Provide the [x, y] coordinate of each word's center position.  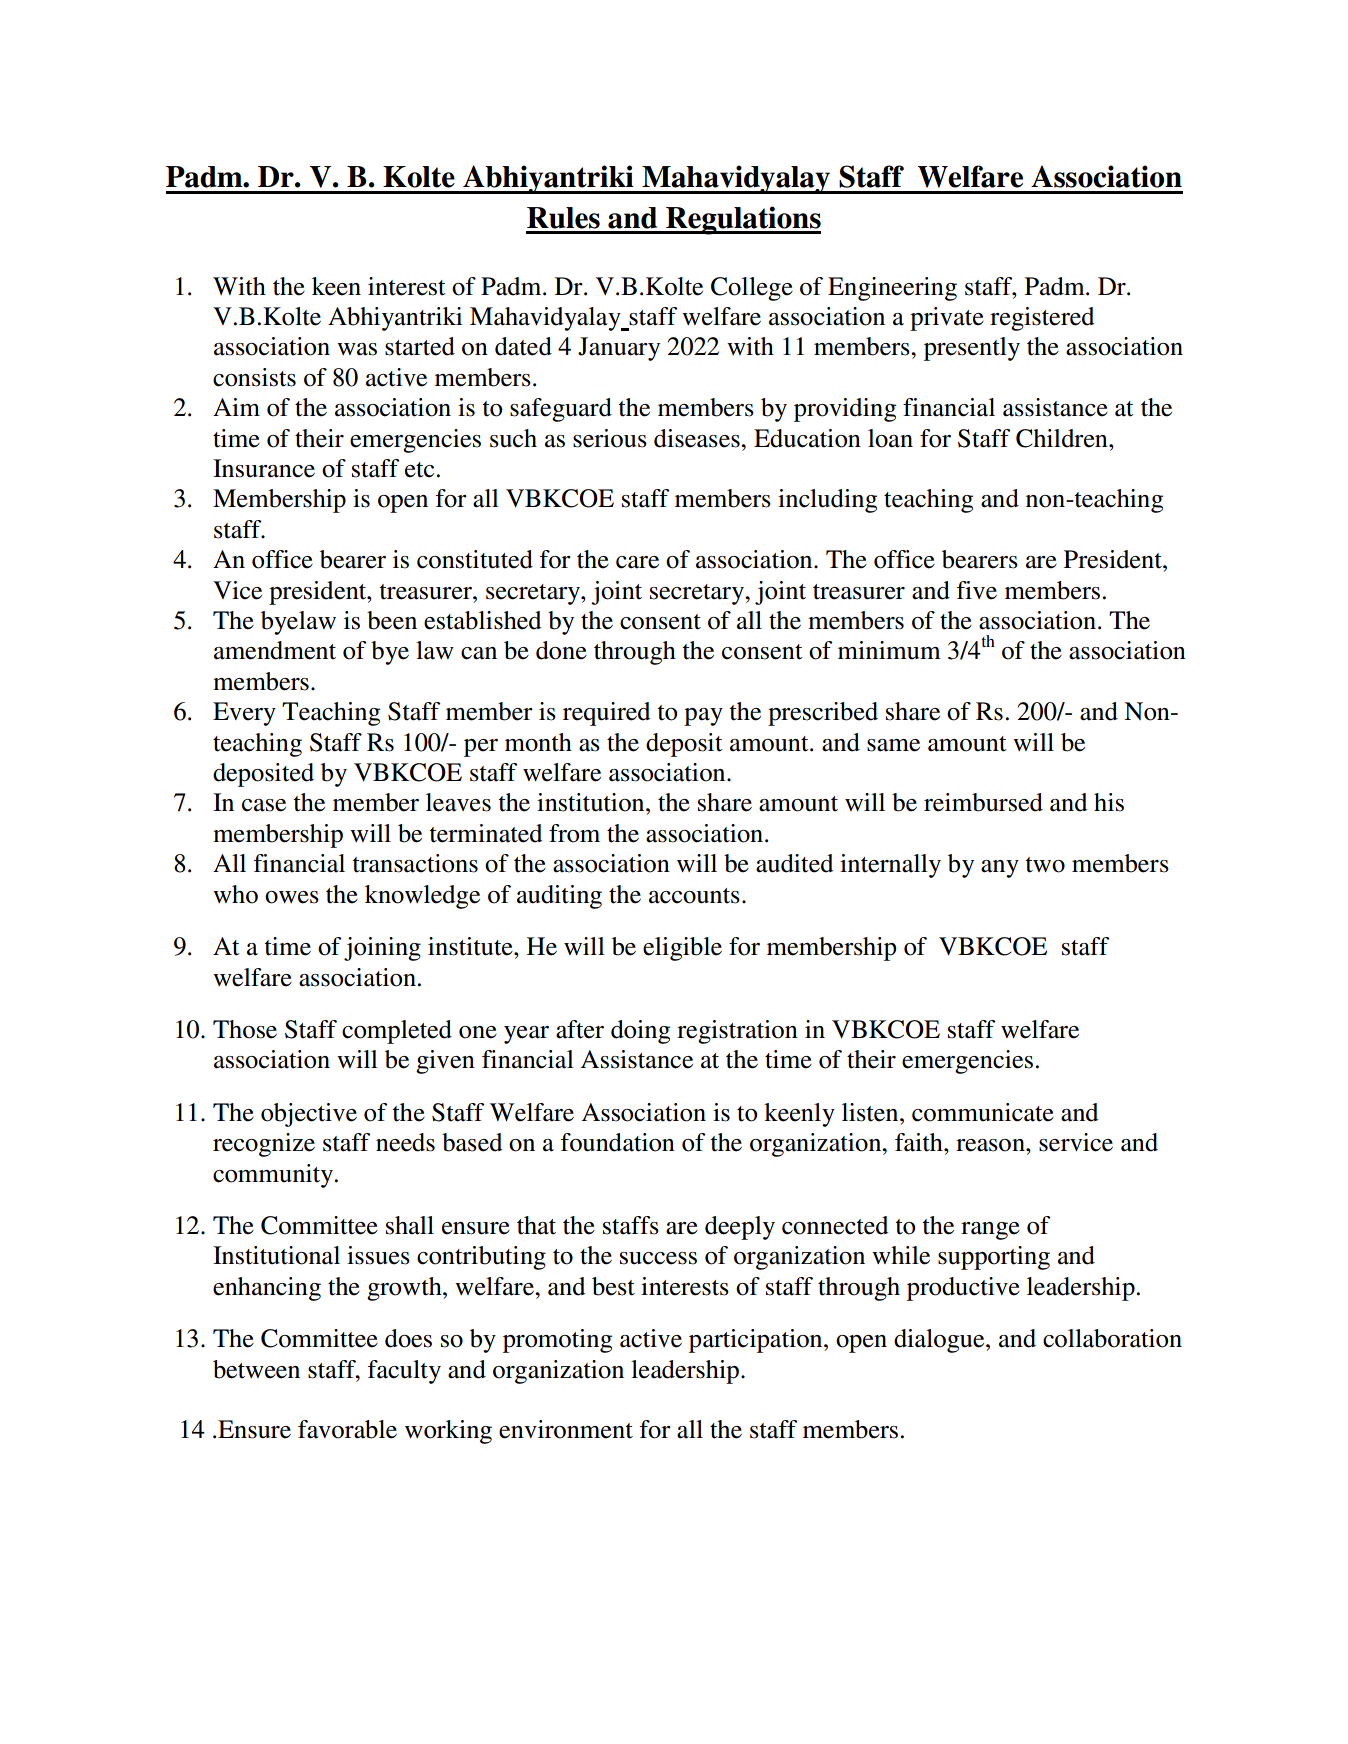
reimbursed [983, 802]
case [264, 805]
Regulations [742, 220]
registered [1042, 319]
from [574, 833]
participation [757, 1341]
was [357, 349]
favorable [347, 1429]
